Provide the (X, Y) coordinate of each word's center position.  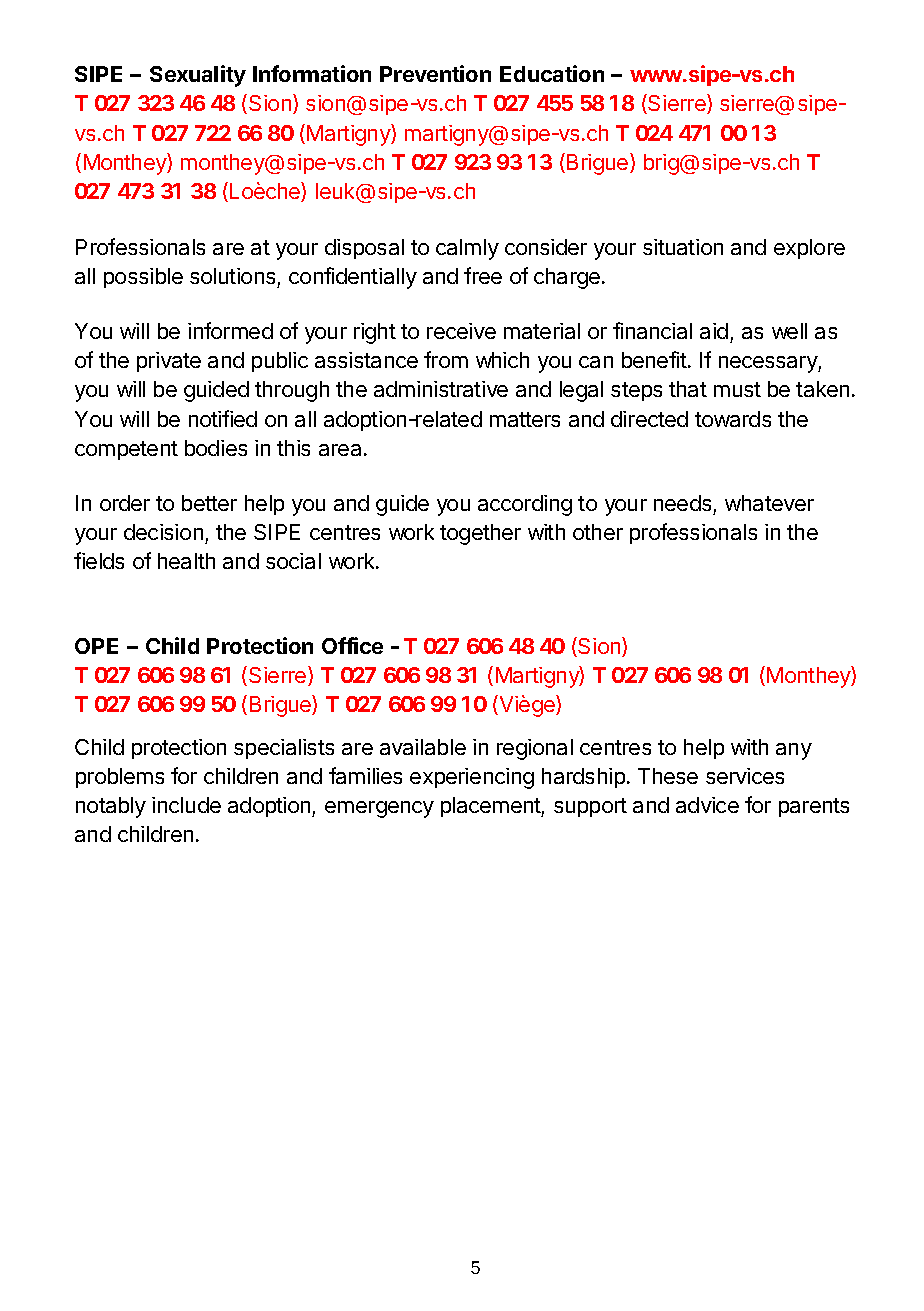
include (186, 805)
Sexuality (198, 76)
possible (143, 278)
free (483, 275)
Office (352, 645)
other (598, 532)
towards (733, 419)
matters (525, 419)
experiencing (472, 778)
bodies (216, 448)
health (186, 561)
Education (552, 73)
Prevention (435, 73)
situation (683, 247)
